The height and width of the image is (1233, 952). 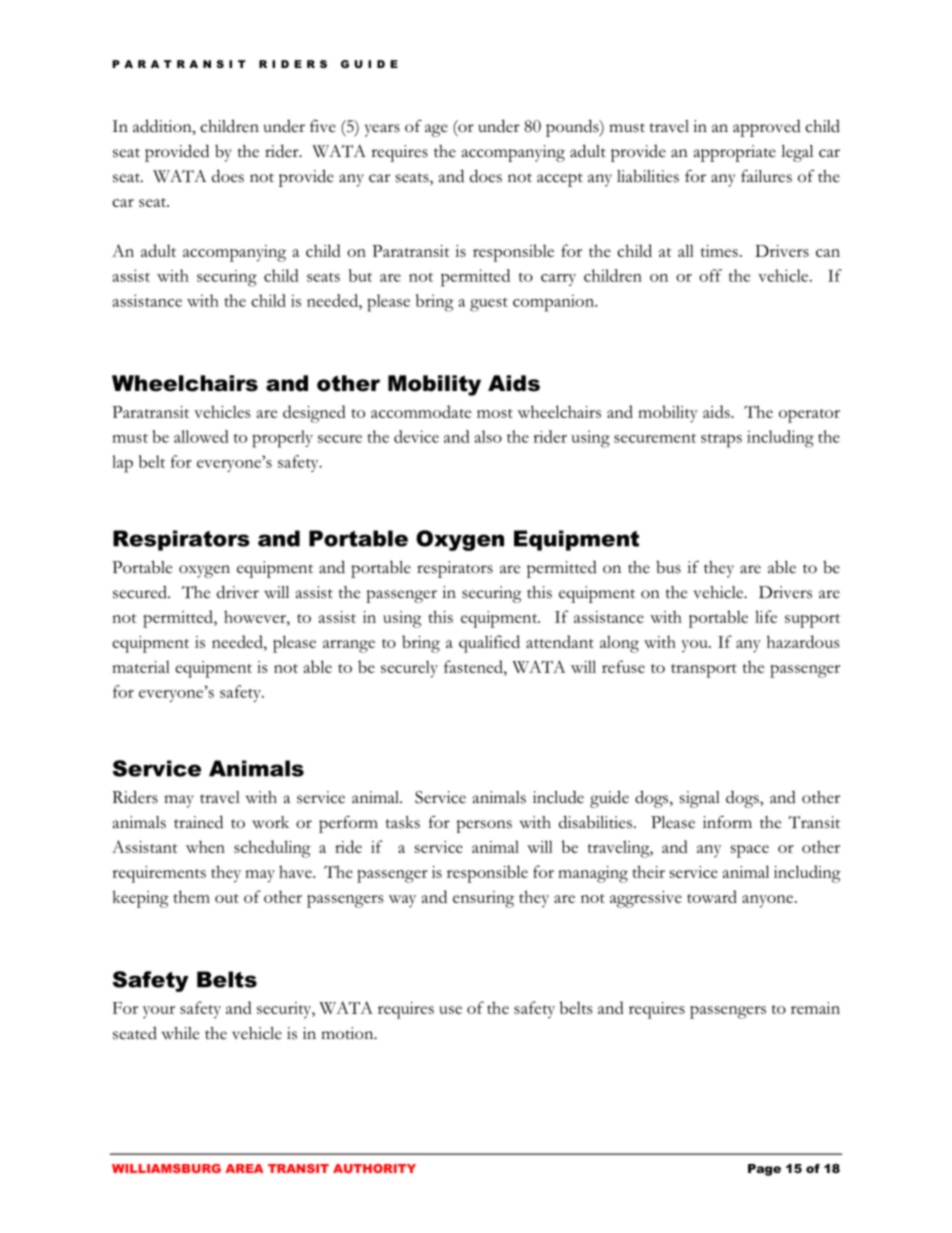 I want to click on appropriate, so click(x=735, y=153).
